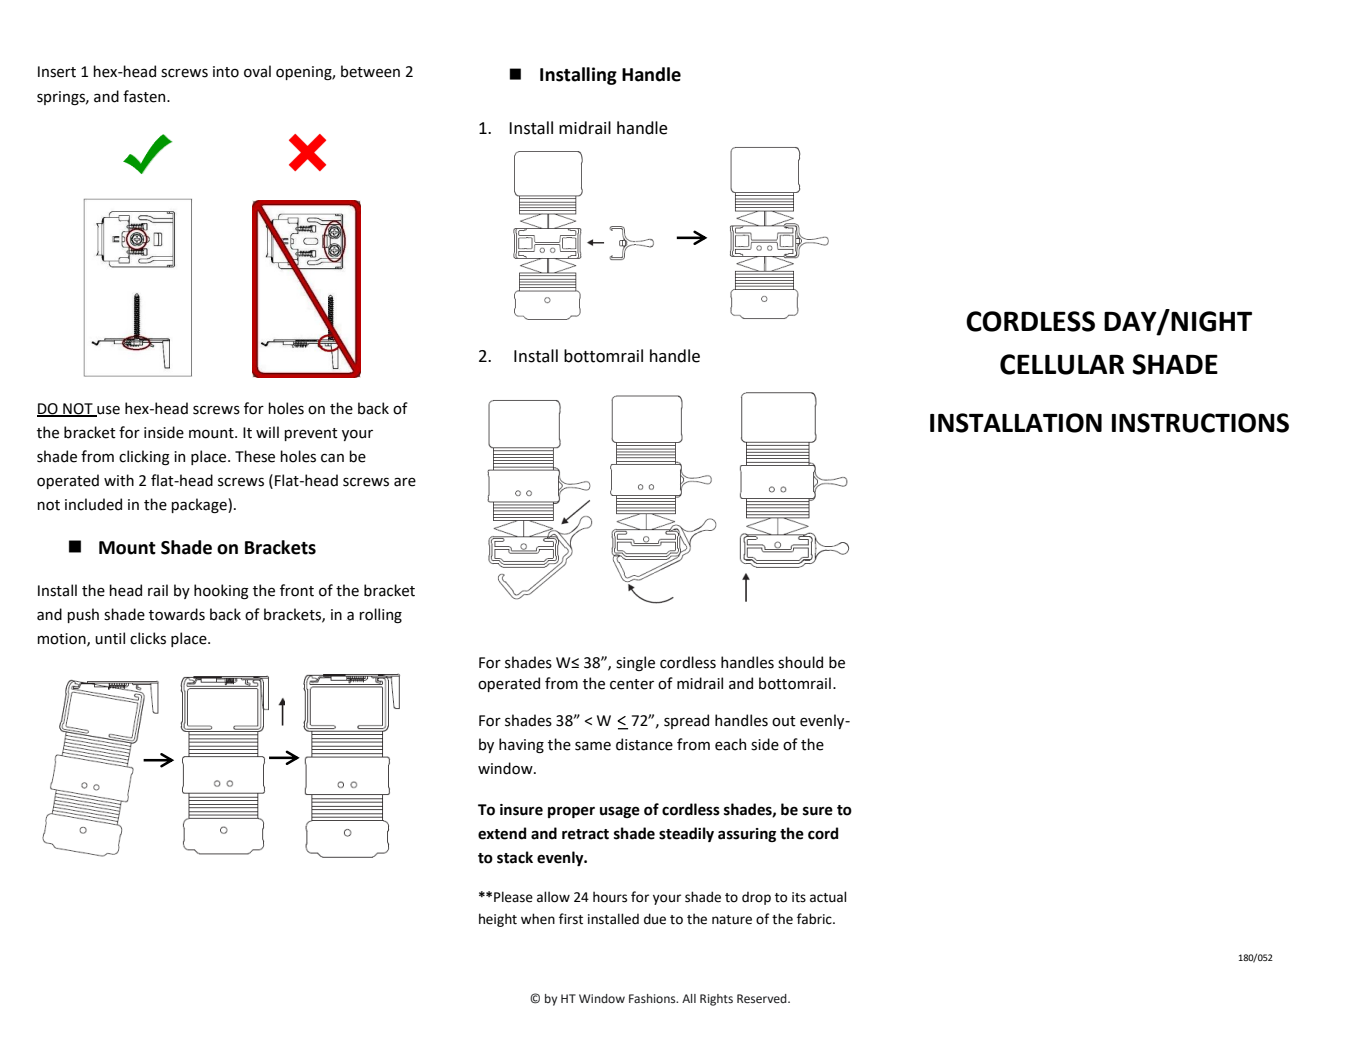  Describe the element at coordinates (1062, 364) in the screenshot. I see `CELLULAR` at that location.
